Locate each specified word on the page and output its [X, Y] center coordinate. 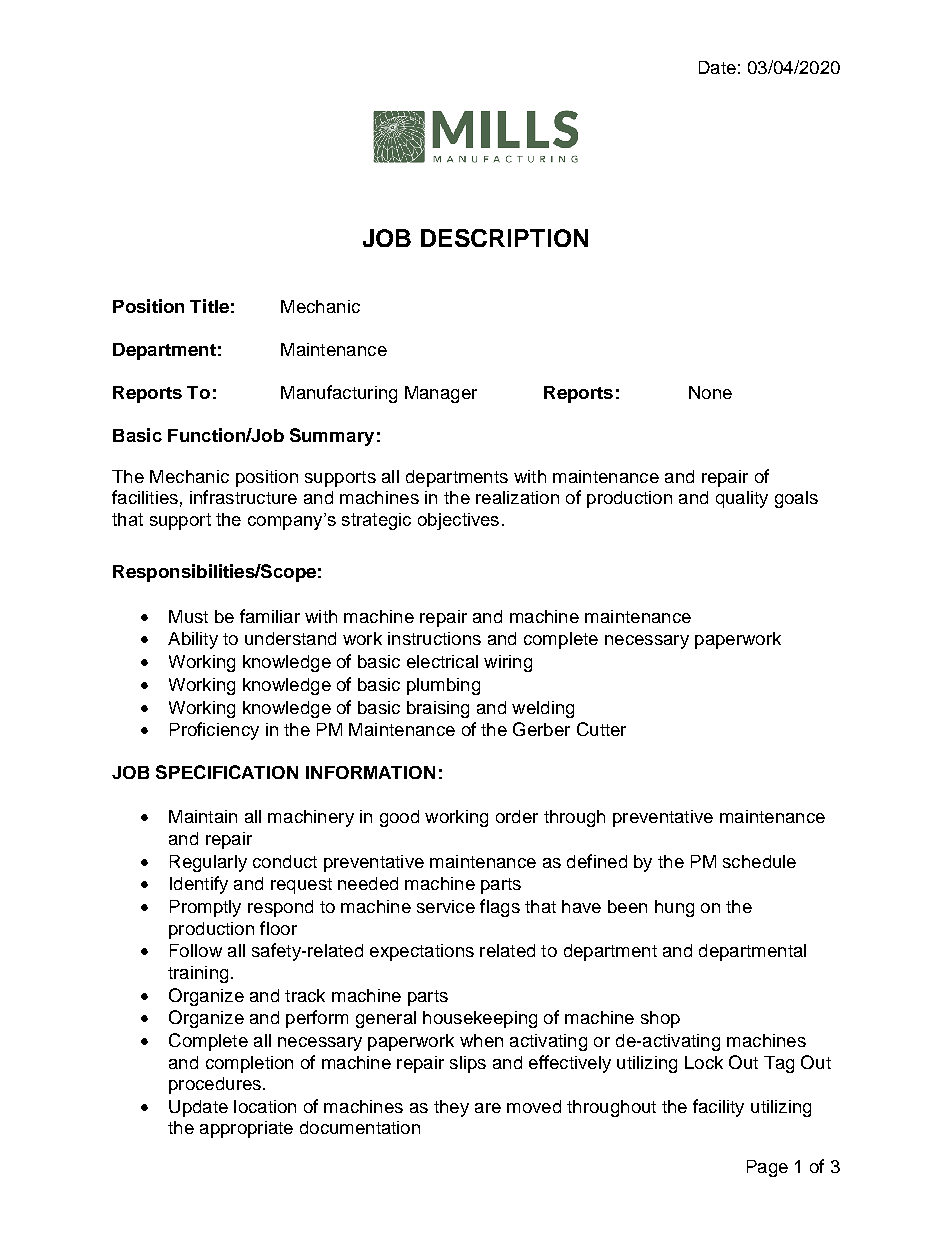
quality [742, 499]
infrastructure [243, 497]
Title [209, 306]
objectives [458, 521]
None [710, 392]
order [517, 816]
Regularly [208, 863]
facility [718, 1108]
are [488, 1108]
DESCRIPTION [504, 238]
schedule [759, 861]
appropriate [246, 1129]
